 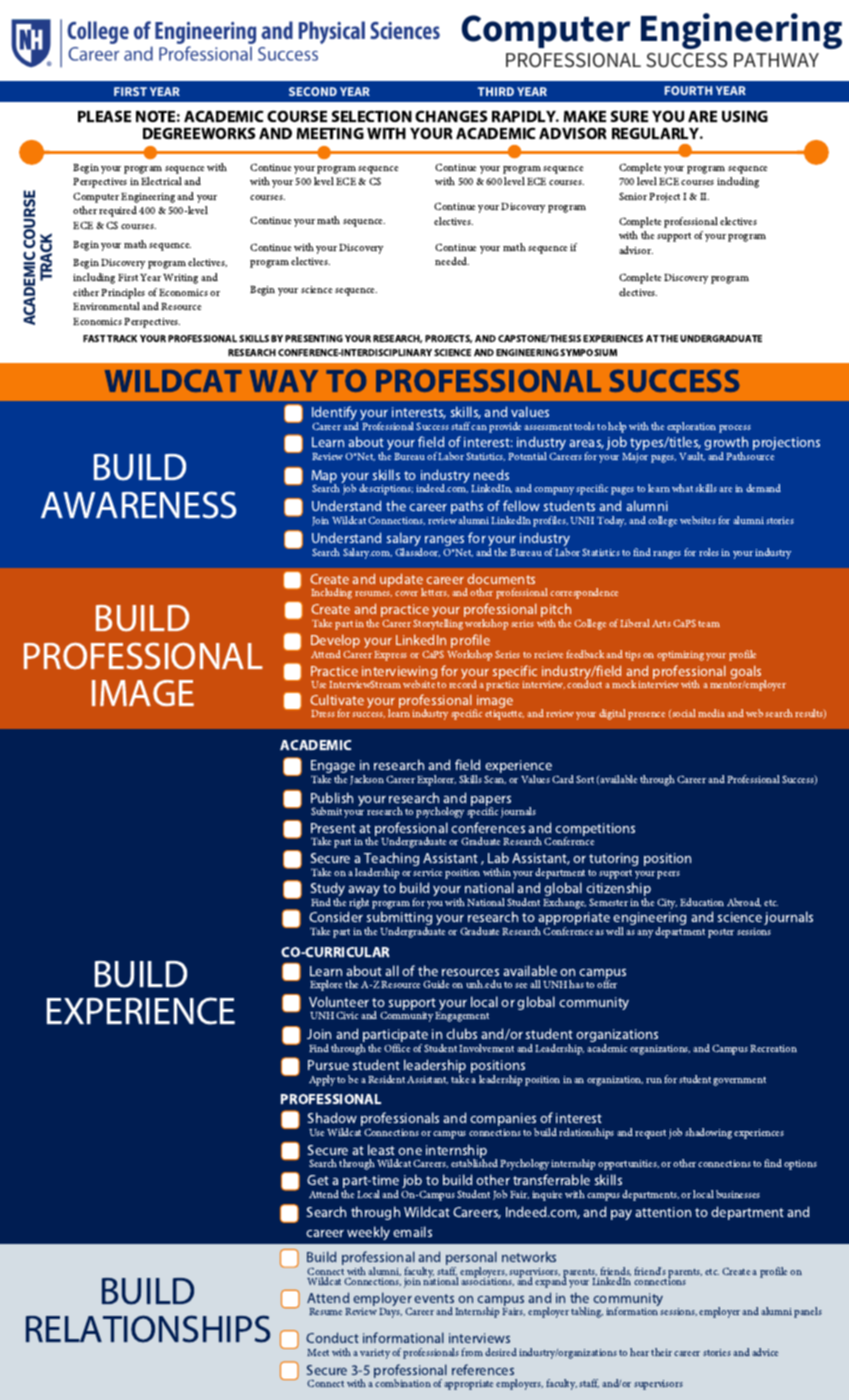 I want to click on Writing, so click(x=180, y=279).
